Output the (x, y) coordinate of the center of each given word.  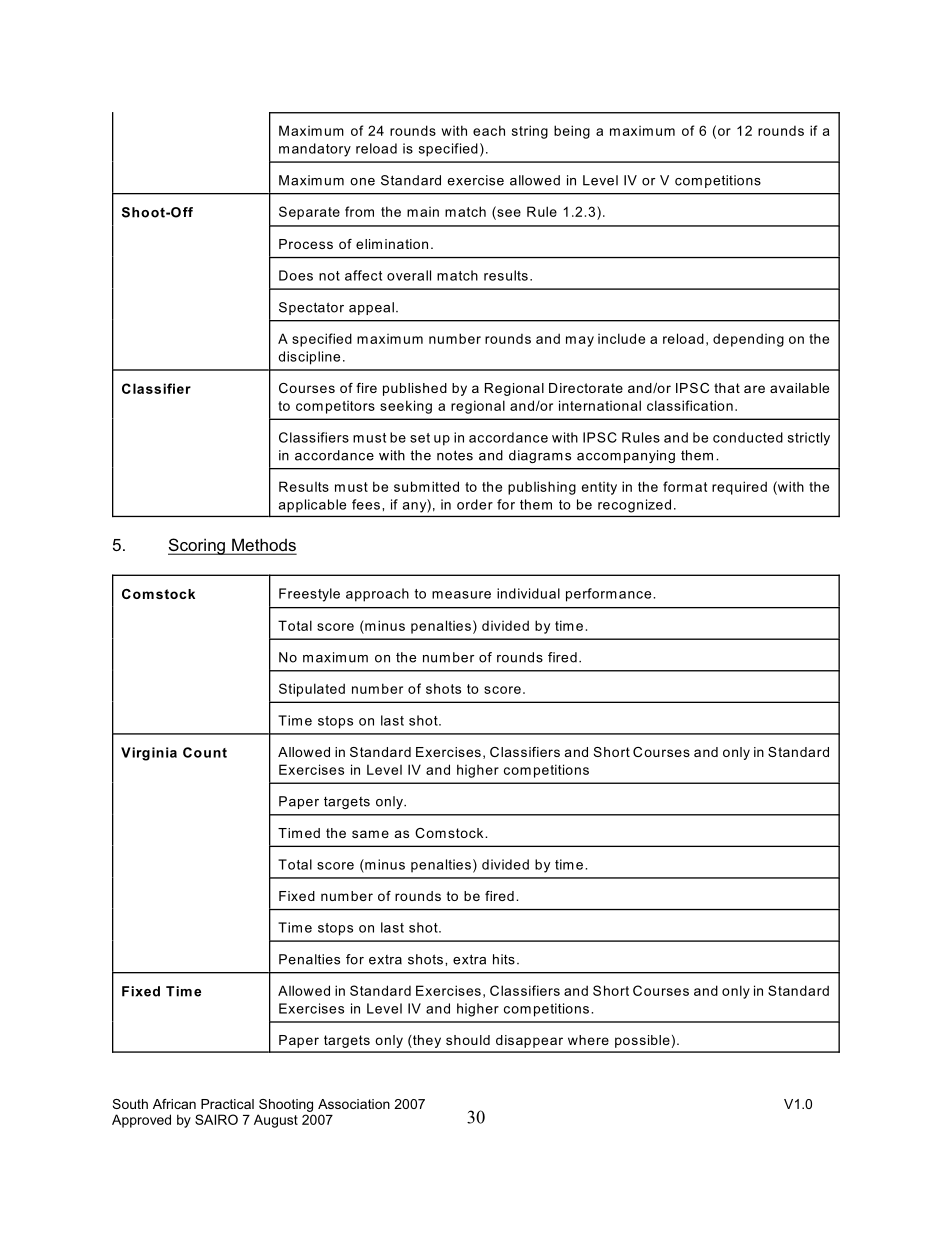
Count (205, 752)
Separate (309, 213)
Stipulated (312, 690)
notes (455, 455)
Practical (227, 1104)
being (572, 132)
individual (528, 593)
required (739, 488)
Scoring (197, 546)
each (489, 130)
